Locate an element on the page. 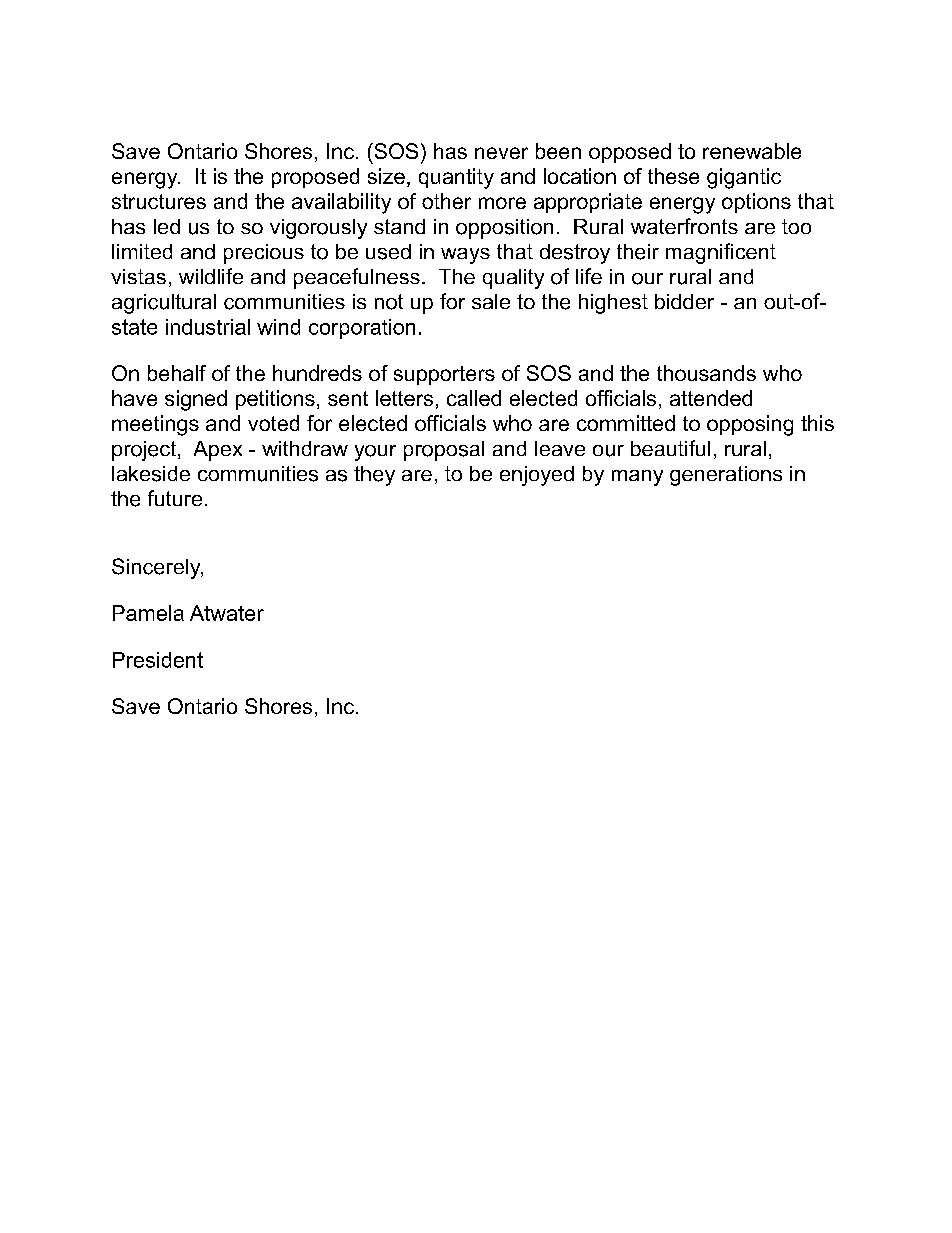 This document has height=1233, width=952. proposed is located at coordinates (315, 178).
